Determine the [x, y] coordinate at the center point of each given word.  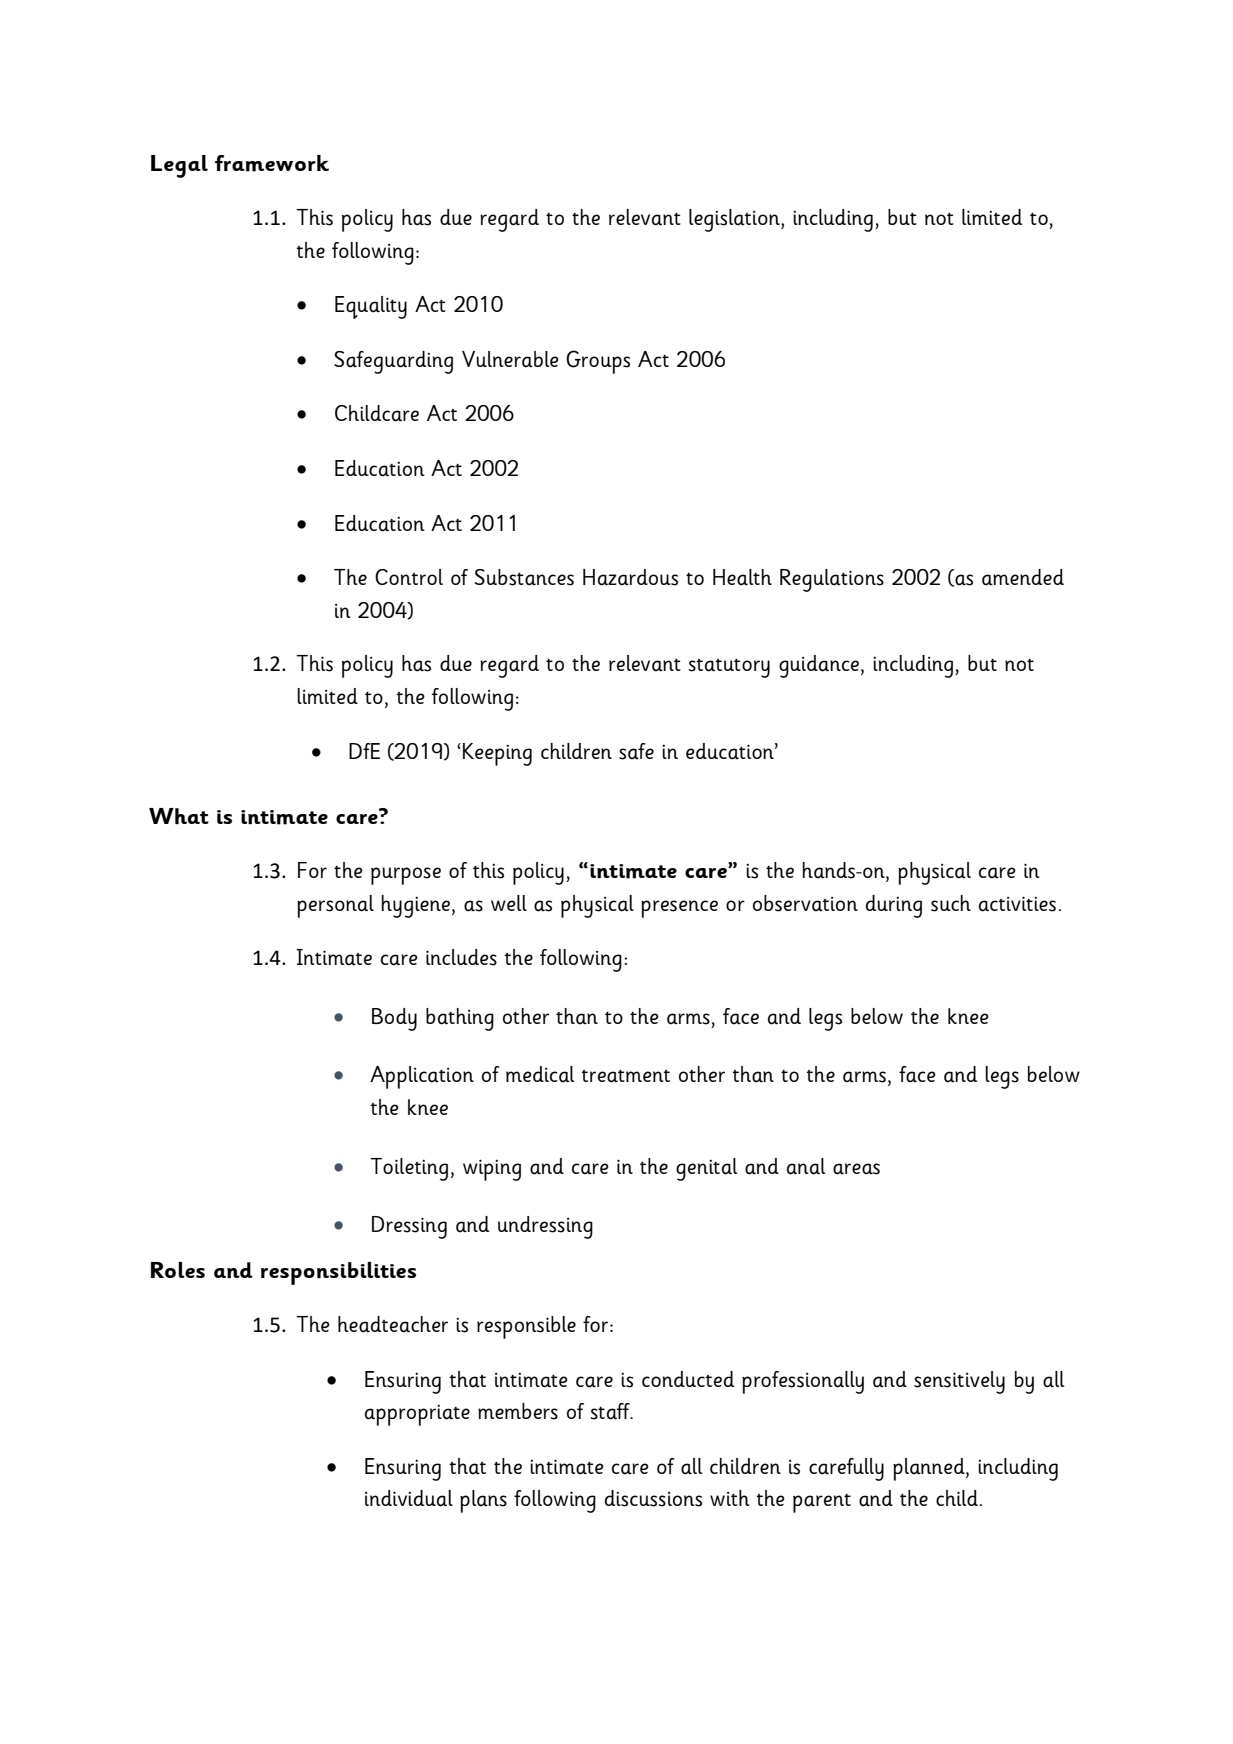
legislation [735, 220]
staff [611, 1411]
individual [409, 1498]
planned [930, 1469]
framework [272, 163]
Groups [598, 362]
